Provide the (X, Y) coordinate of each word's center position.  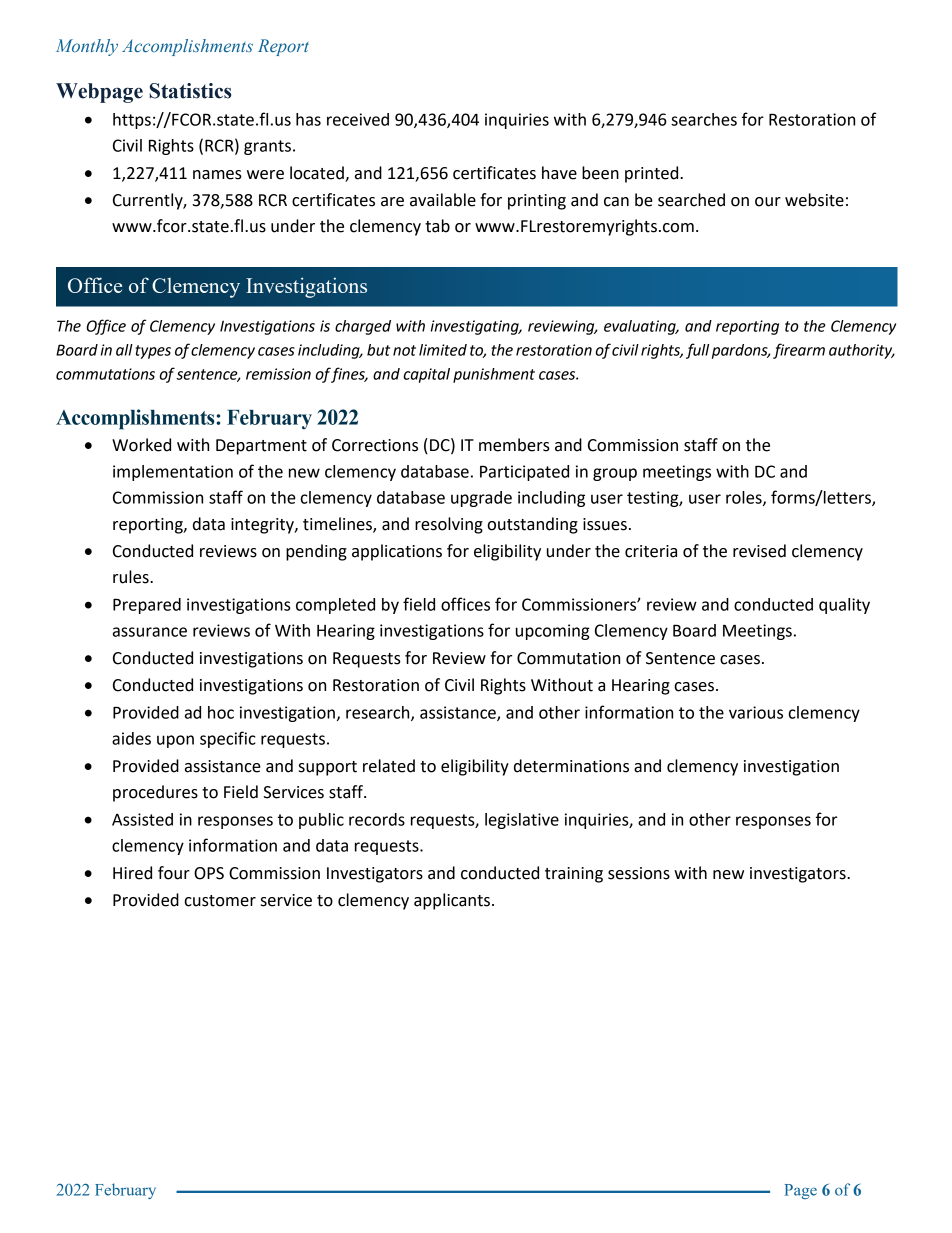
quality (844, 606)
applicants (452, 901)
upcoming (553, 632)
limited (443, 350)
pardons (741, 351)
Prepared (147, 606)
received (358, 119)
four (174, 873)
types (153, 352)
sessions (639, 873)
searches (704, 119)
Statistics (190, 91)
